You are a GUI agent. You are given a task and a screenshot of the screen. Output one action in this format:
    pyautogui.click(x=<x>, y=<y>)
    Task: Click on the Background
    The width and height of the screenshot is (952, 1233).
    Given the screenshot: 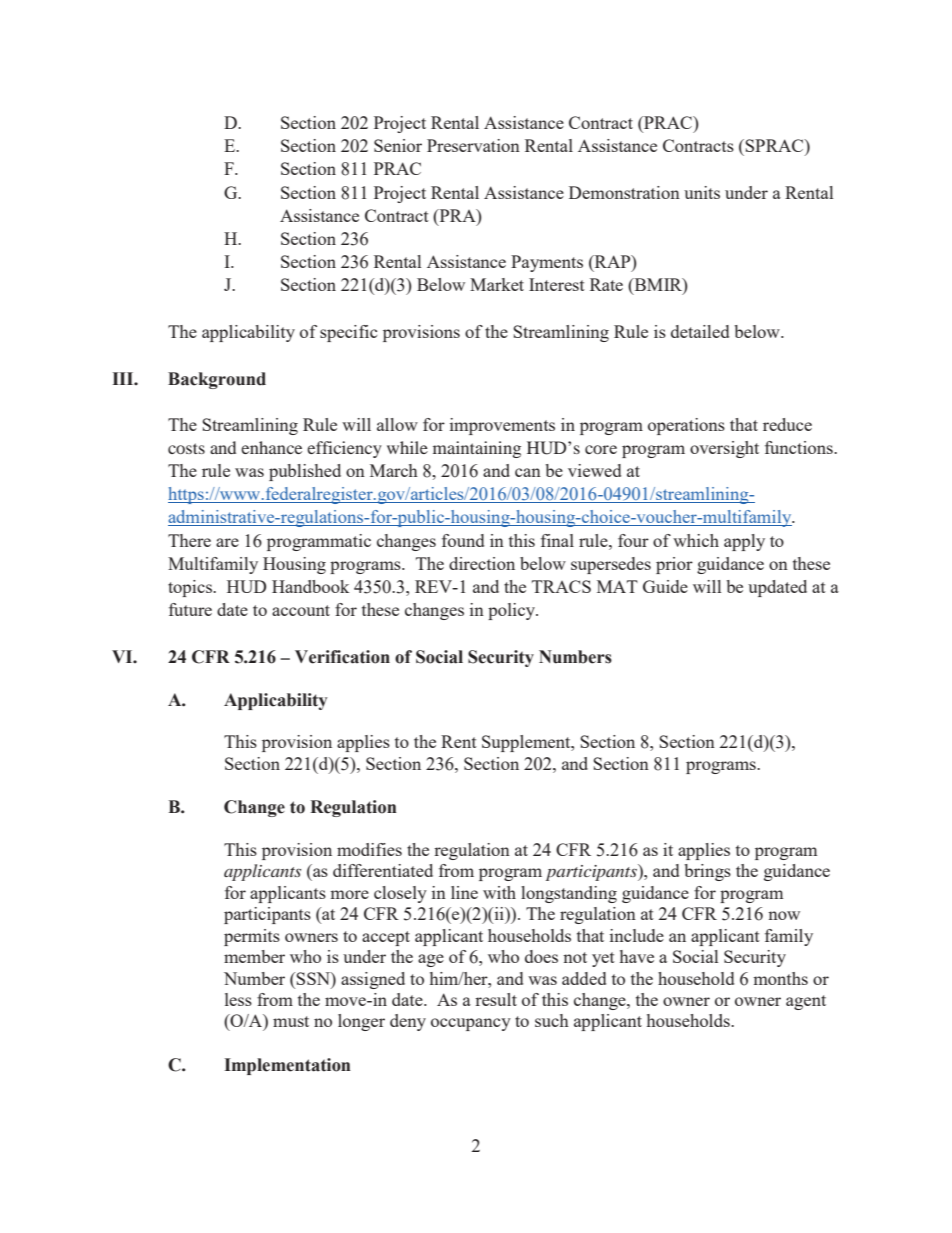 What is the action you would take?
    pyautogui.click(x=217, y=380)
